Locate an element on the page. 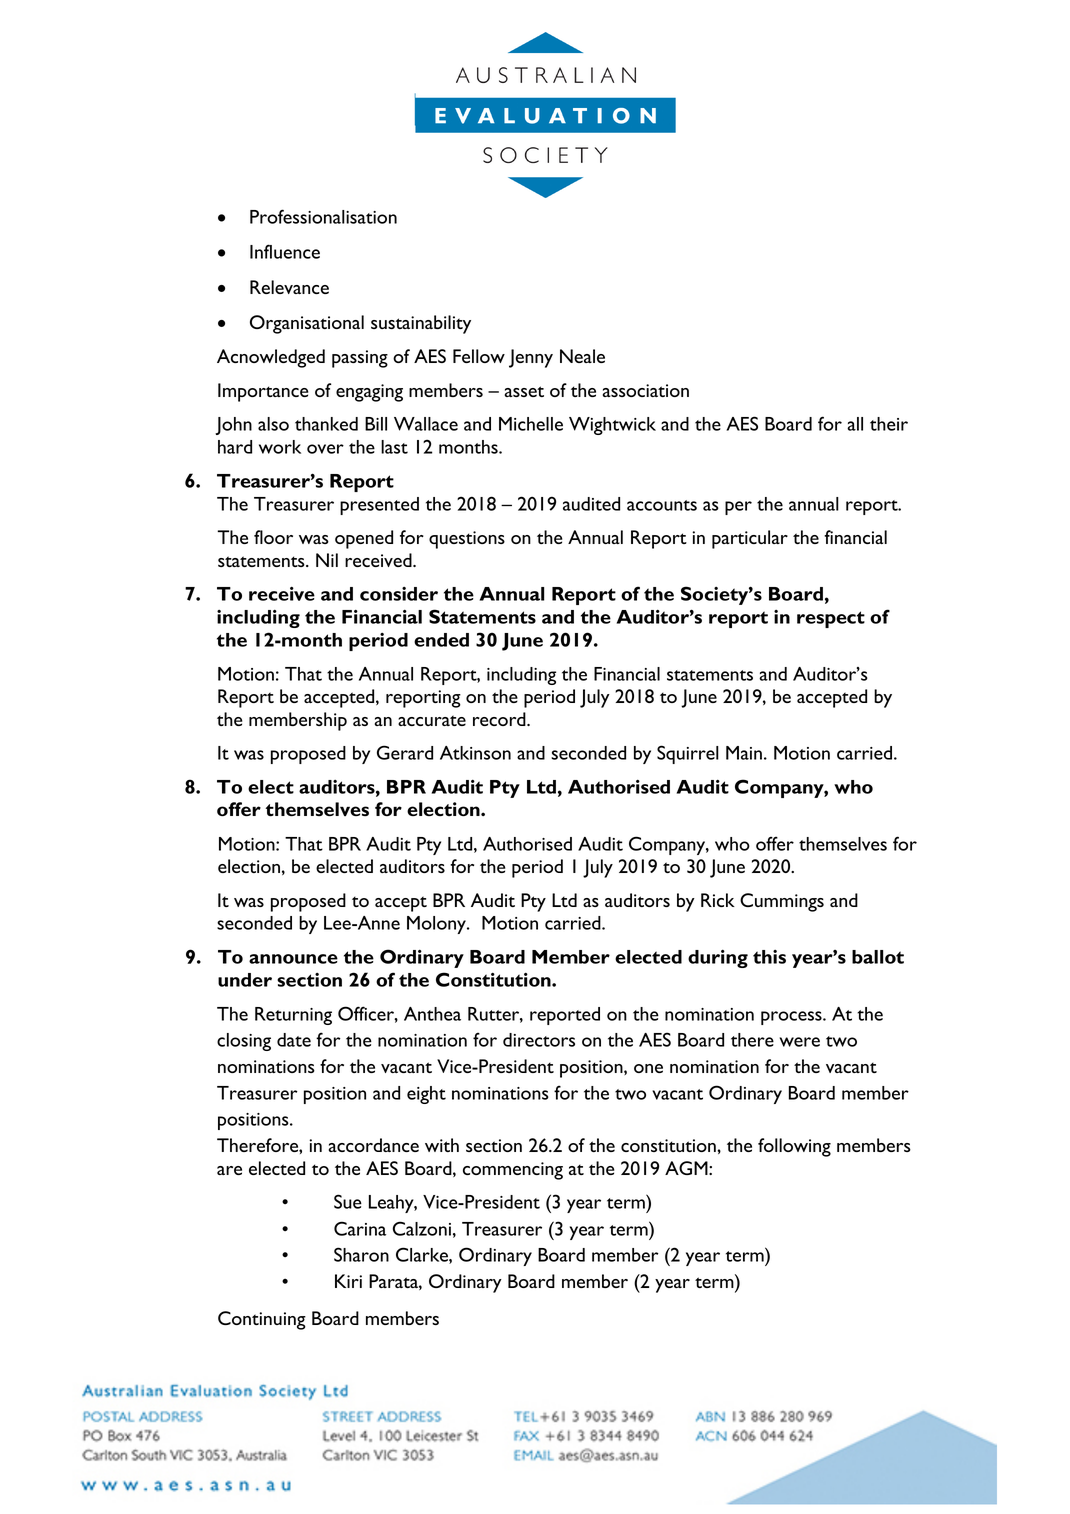 This page has width=1070, height=1514. their is located at coordinates (889, 424).
